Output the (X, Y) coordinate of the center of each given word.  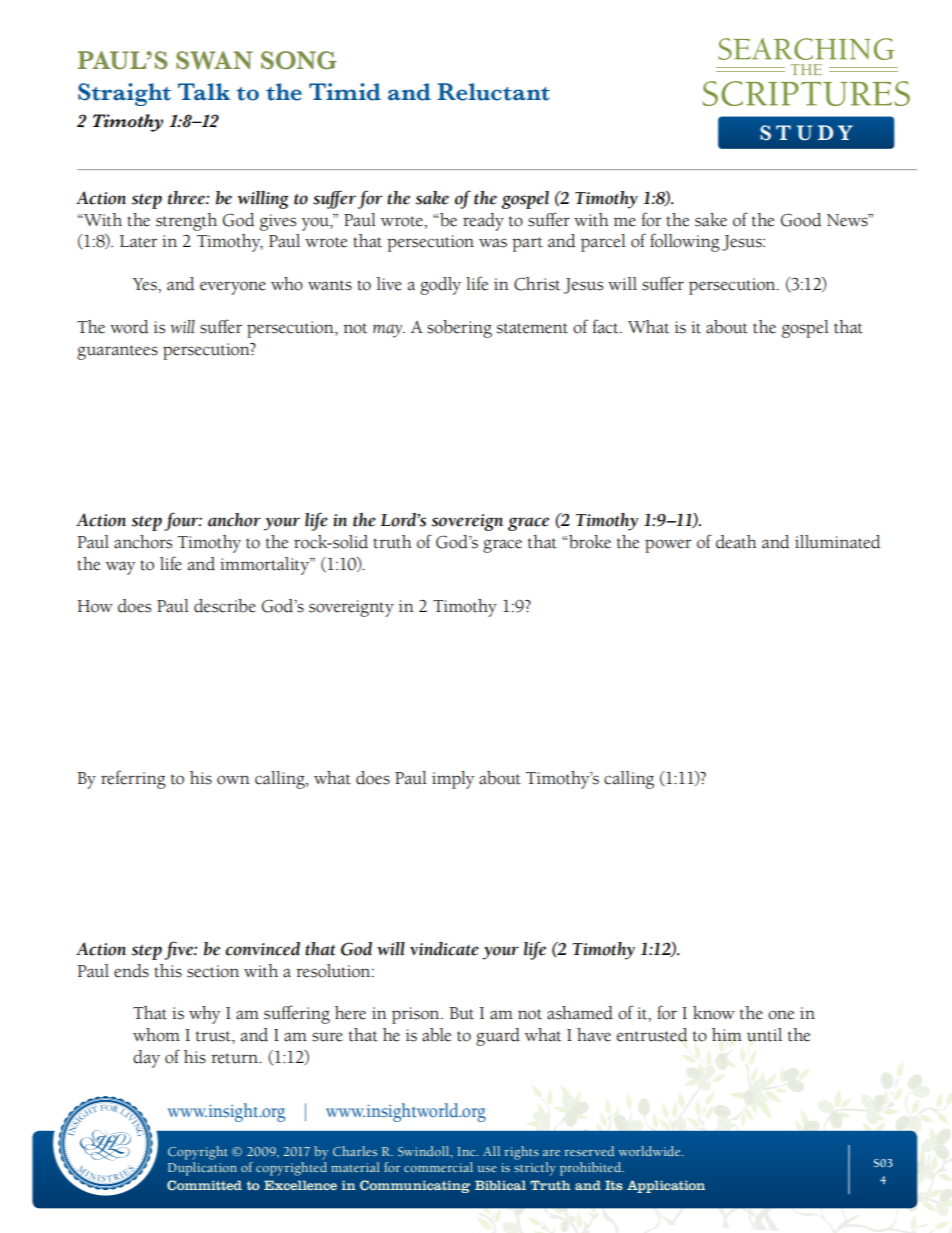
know (714, 1013)
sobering (459, 329)
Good (801, 220)
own (233, 780)
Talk (204, 92)
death (736, 542)
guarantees (117, 352)
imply (453, 780)
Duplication (202, 1167)
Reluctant (493, 92)
